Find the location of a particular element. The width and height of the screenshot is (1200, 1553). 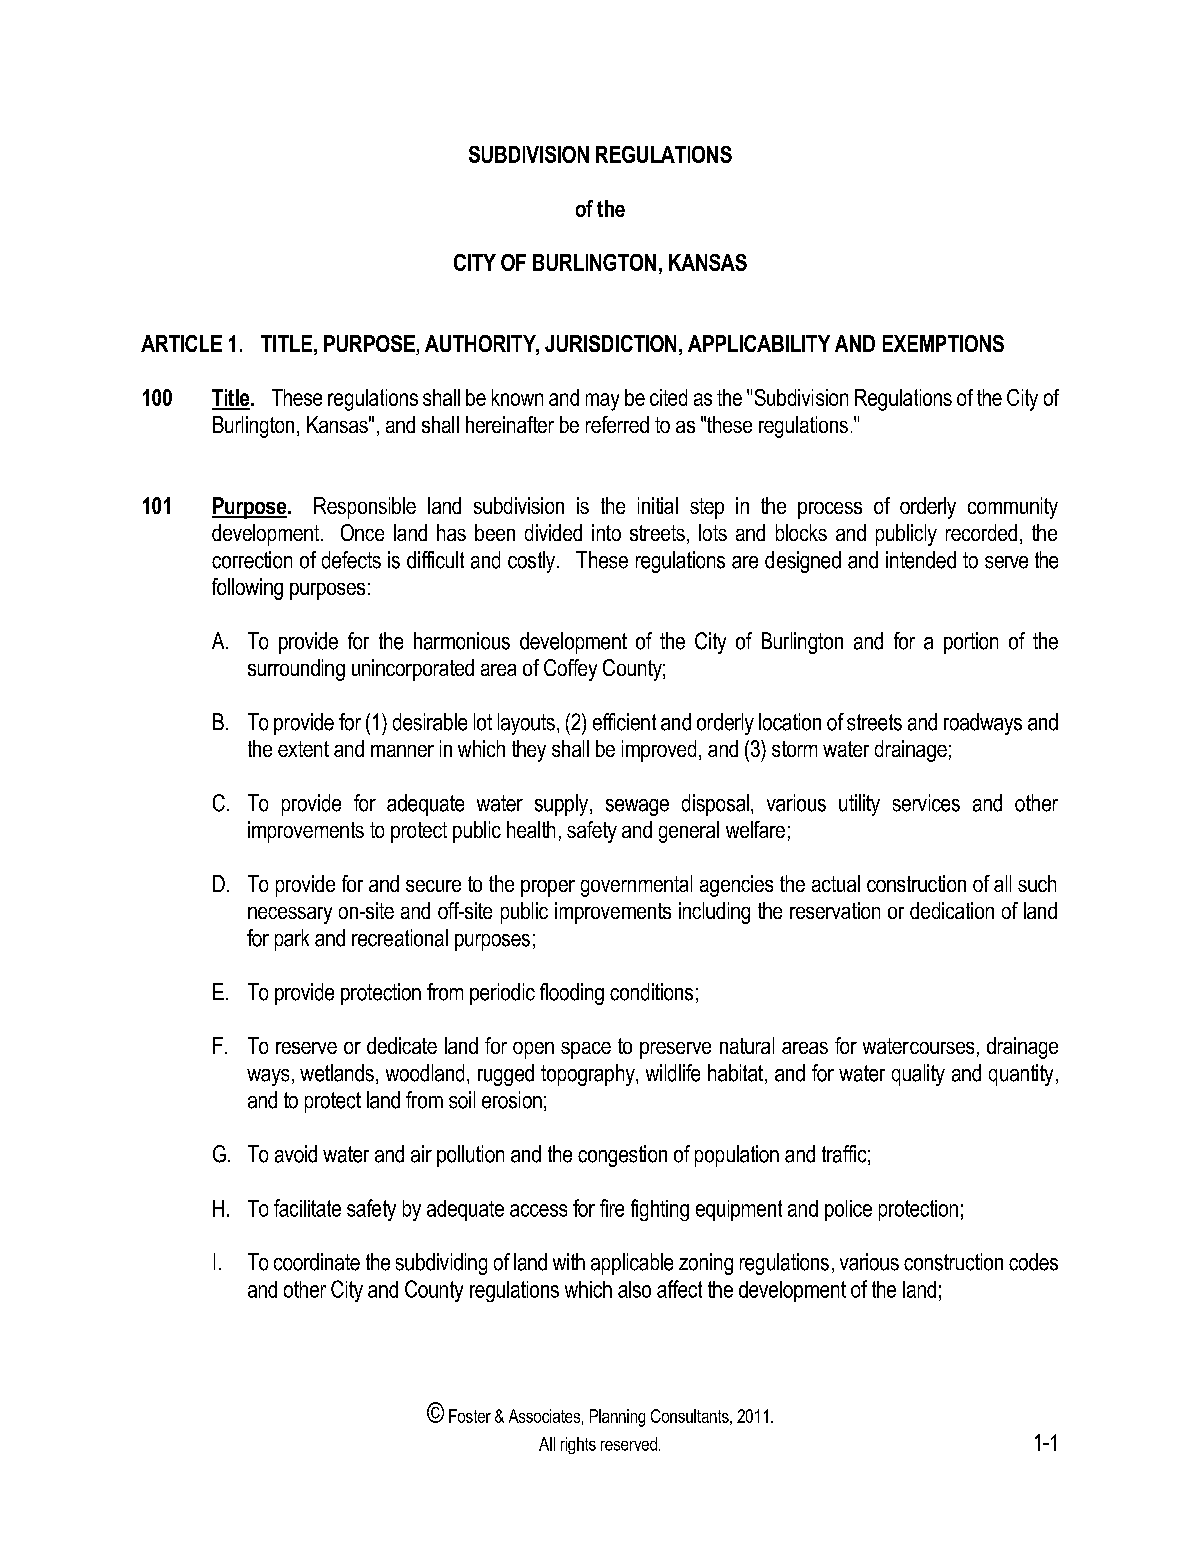

ARTICLE is located at coordinates (181, 343).
